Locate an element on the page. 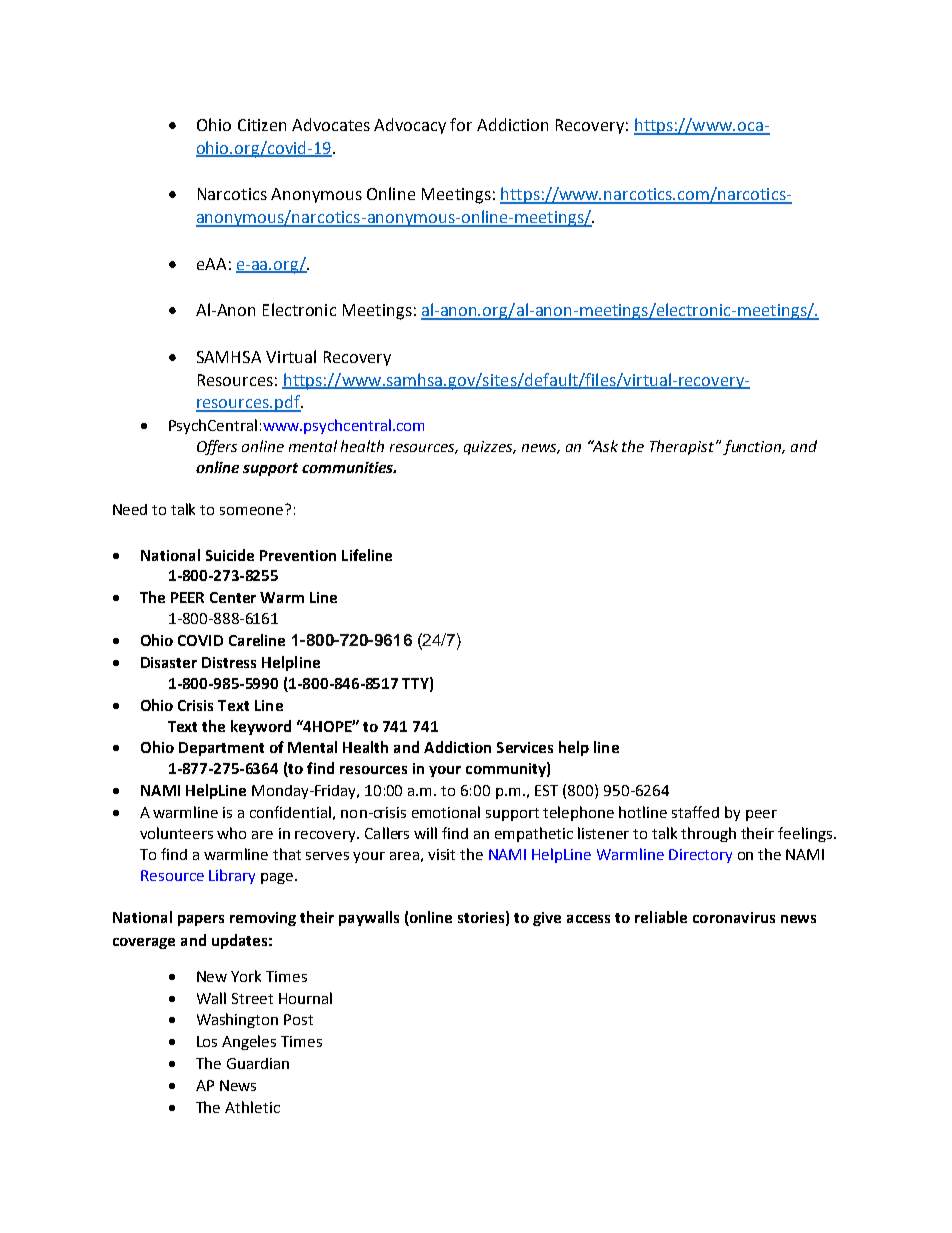 The width and height of the page is (952, 1233). Los is located at coordinates (207, 1041).
